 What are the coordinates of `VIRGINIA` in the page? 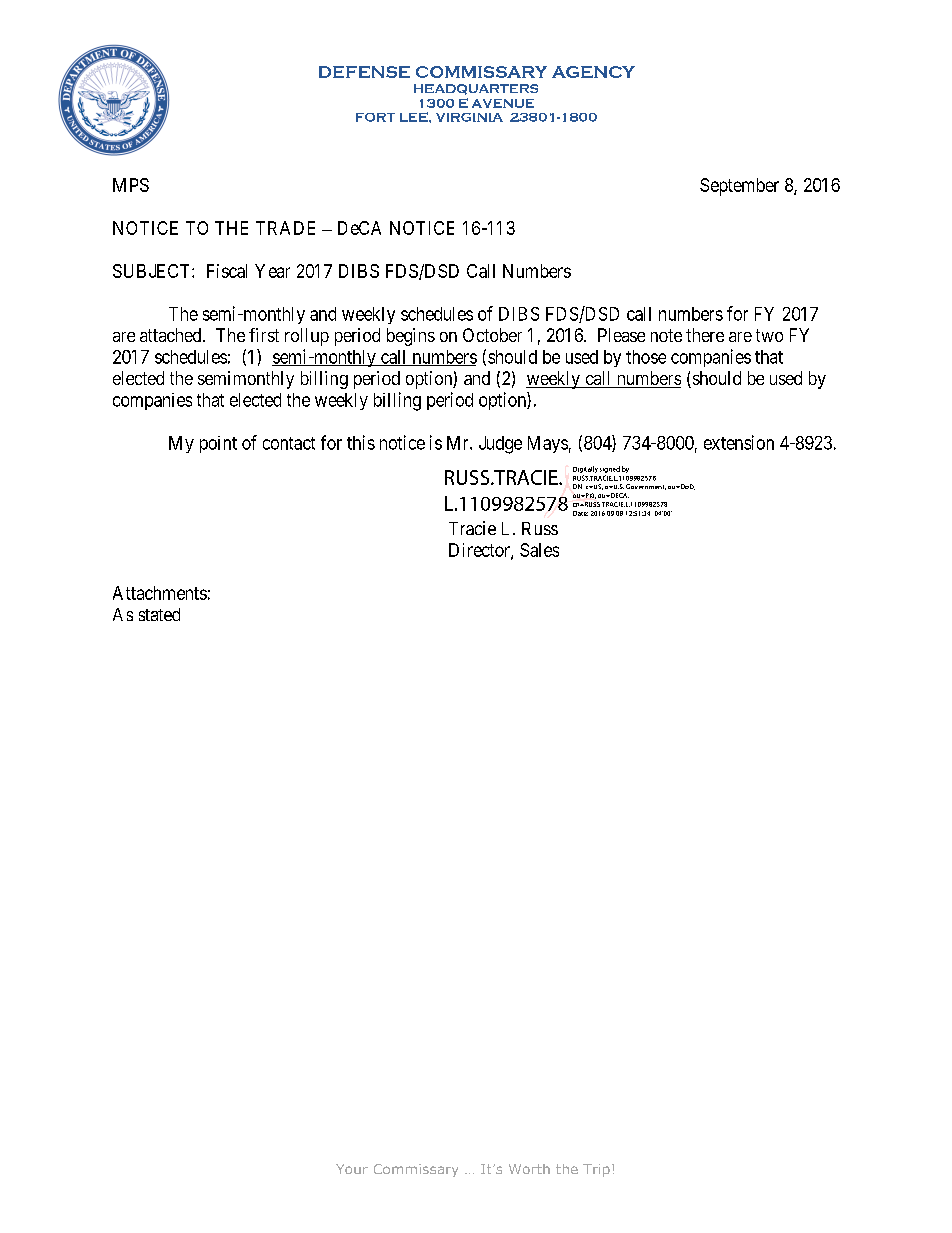 It's located at (469, 117).
